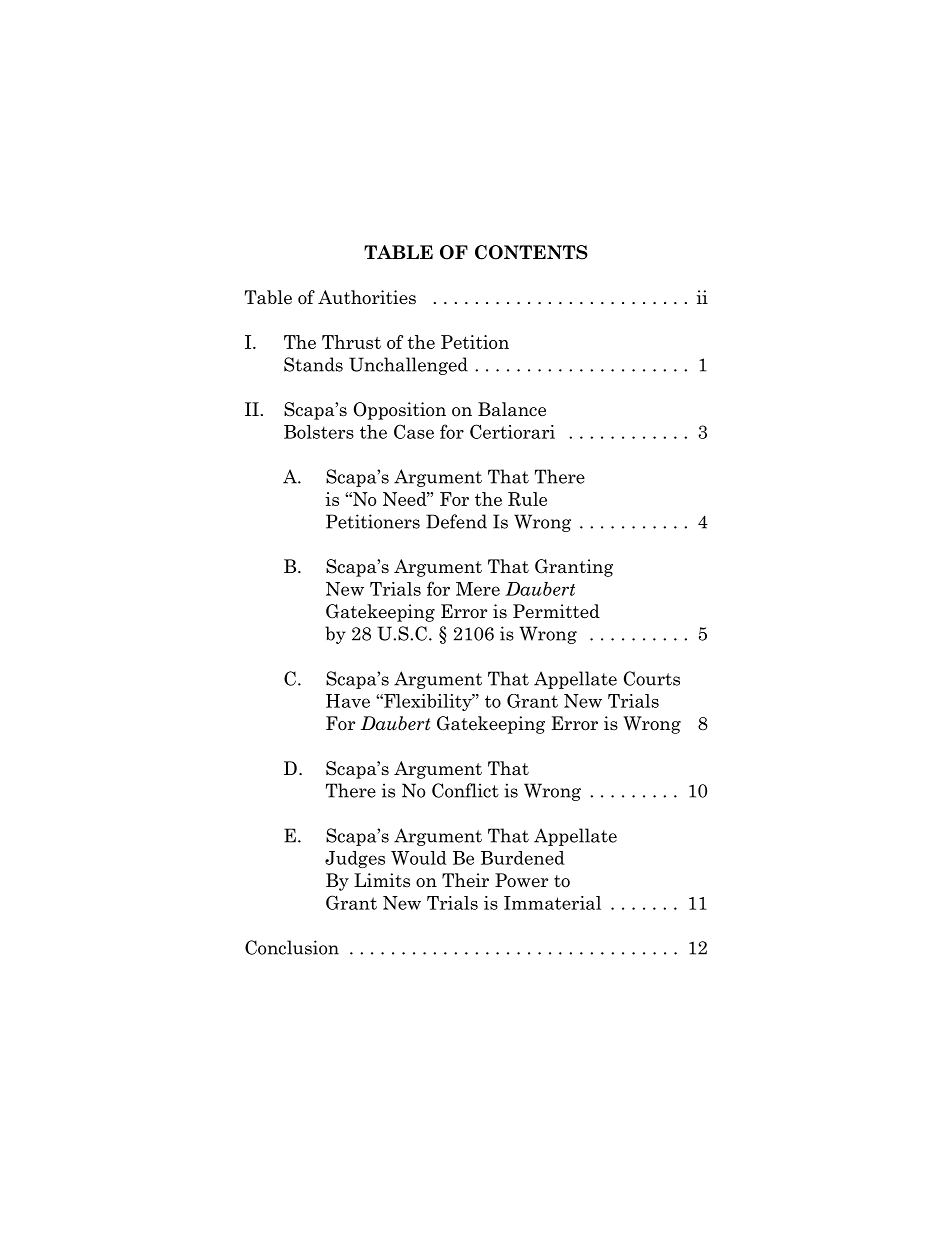  Describe the element at coordinates (652, 678) in the document. I see `Courts` at that location.
